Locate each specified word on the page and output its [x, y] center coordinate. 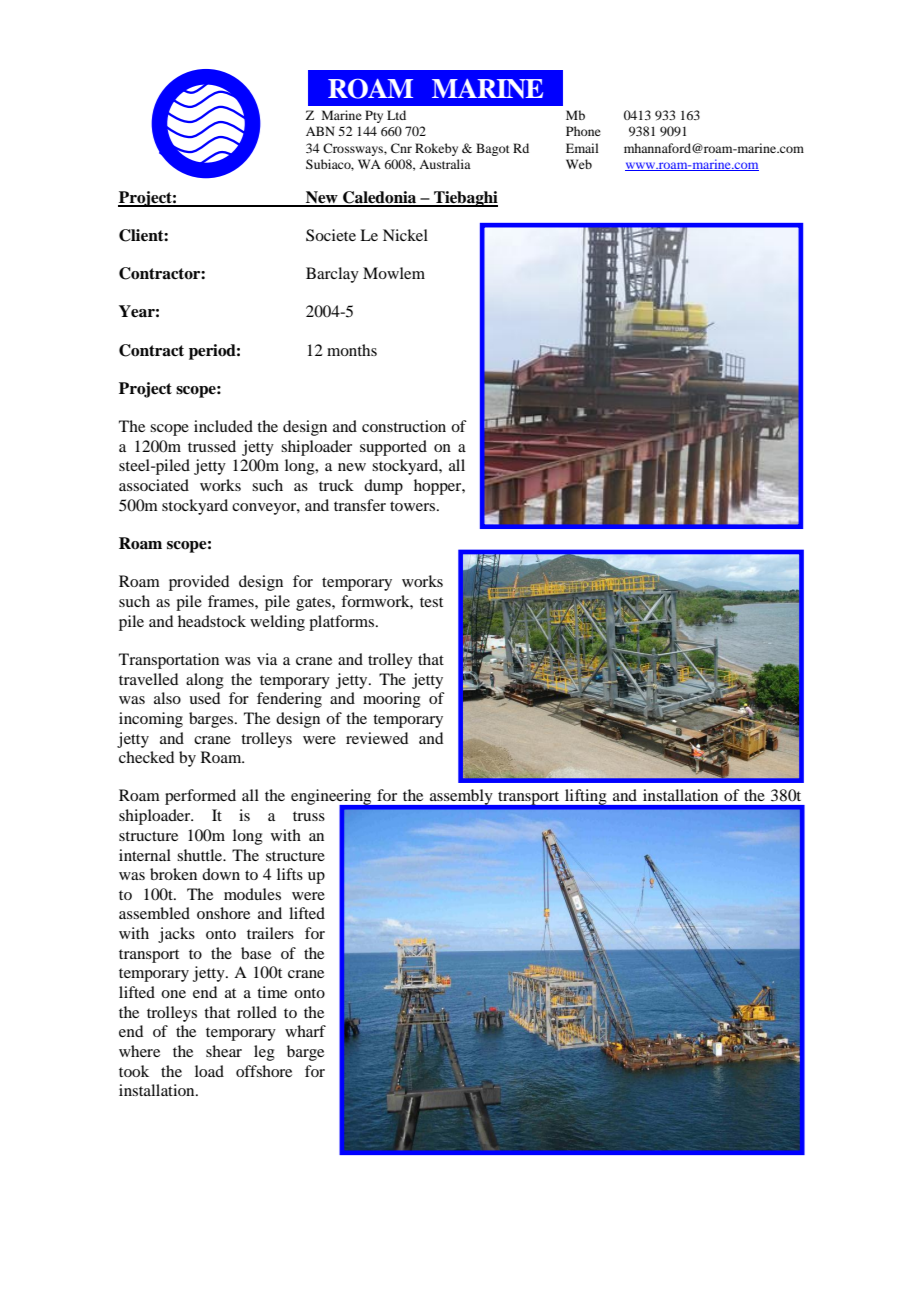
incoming [151, 720]
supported [393, 448]
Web [579, 164]
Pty [374, 116]
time [272, 992]
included [223, 426]
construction [404, 426]
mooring [392, 700]
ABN [320, 131]
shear [224, 1051]
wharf [305, 1031]
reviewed [377, 738]
